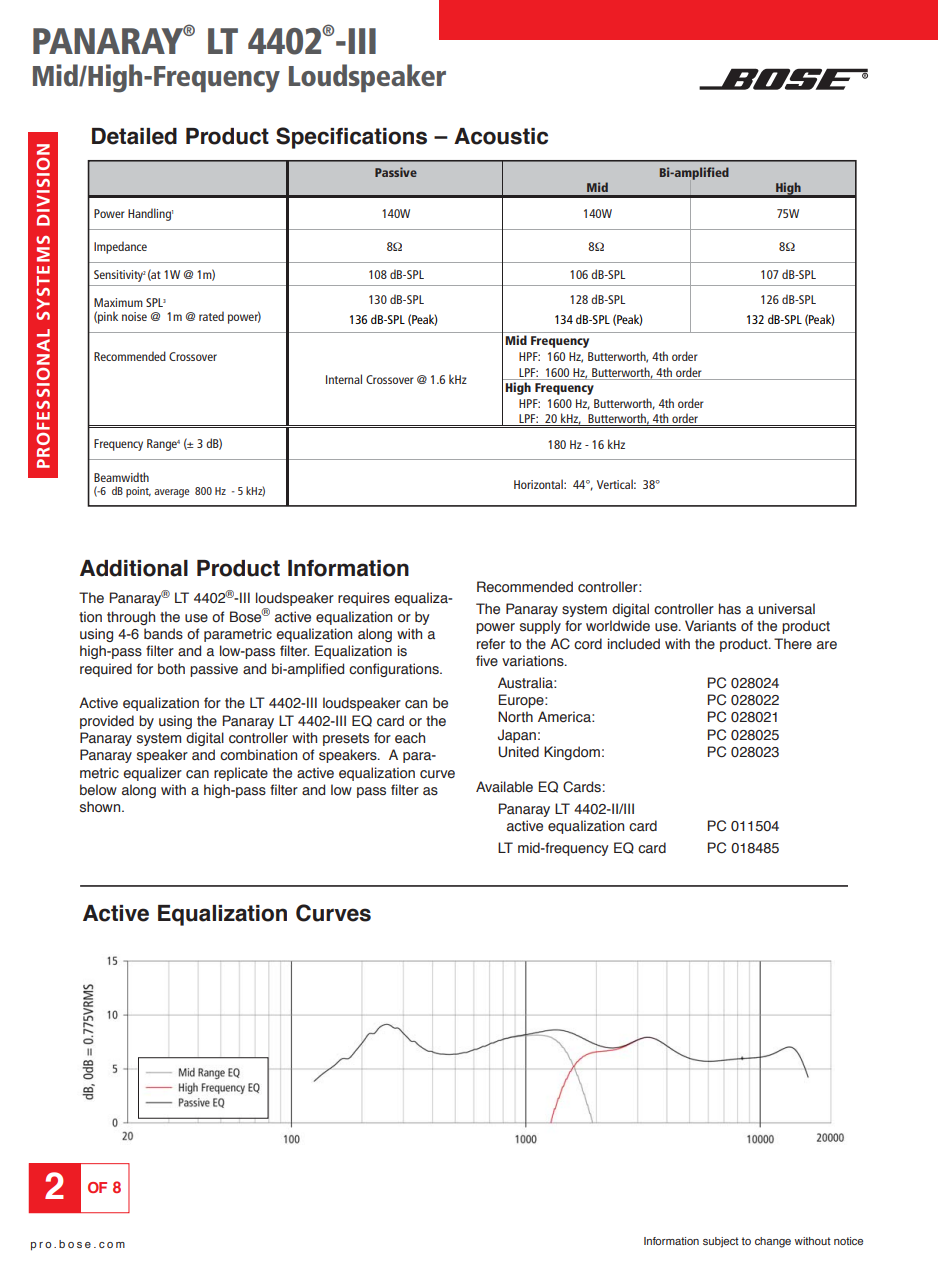 The width and height of the screenshot is (952, 1270). Describe the element at coordinates (793, 643) in the screenshot. I see `There` at that location.
